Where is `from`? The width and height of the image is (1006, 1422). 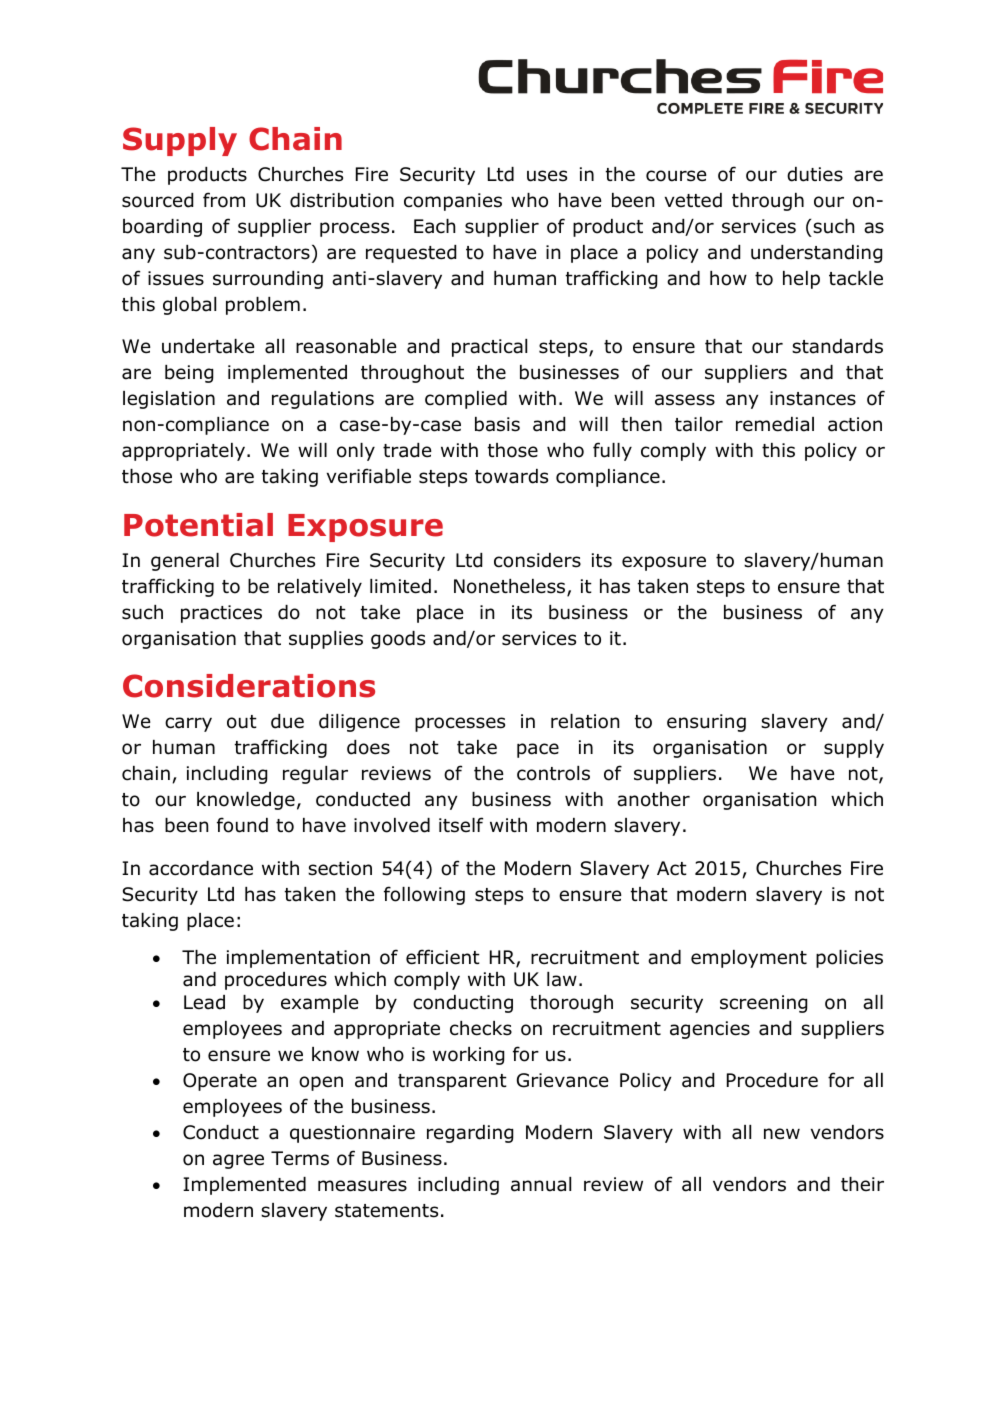 from is located at coordinates (224, 200).
